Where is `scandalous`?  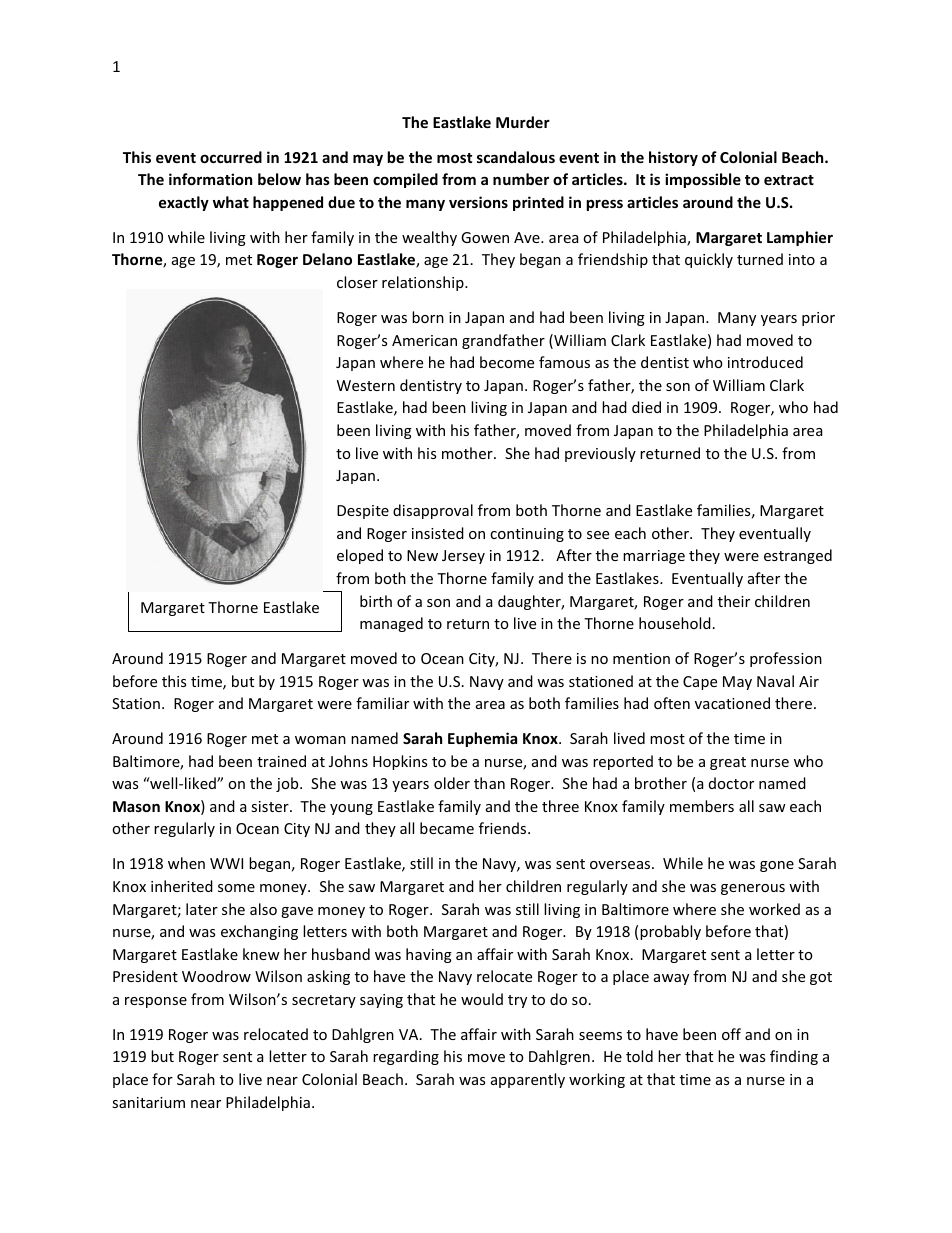
scandalous is located at coordinates (516, 157).
